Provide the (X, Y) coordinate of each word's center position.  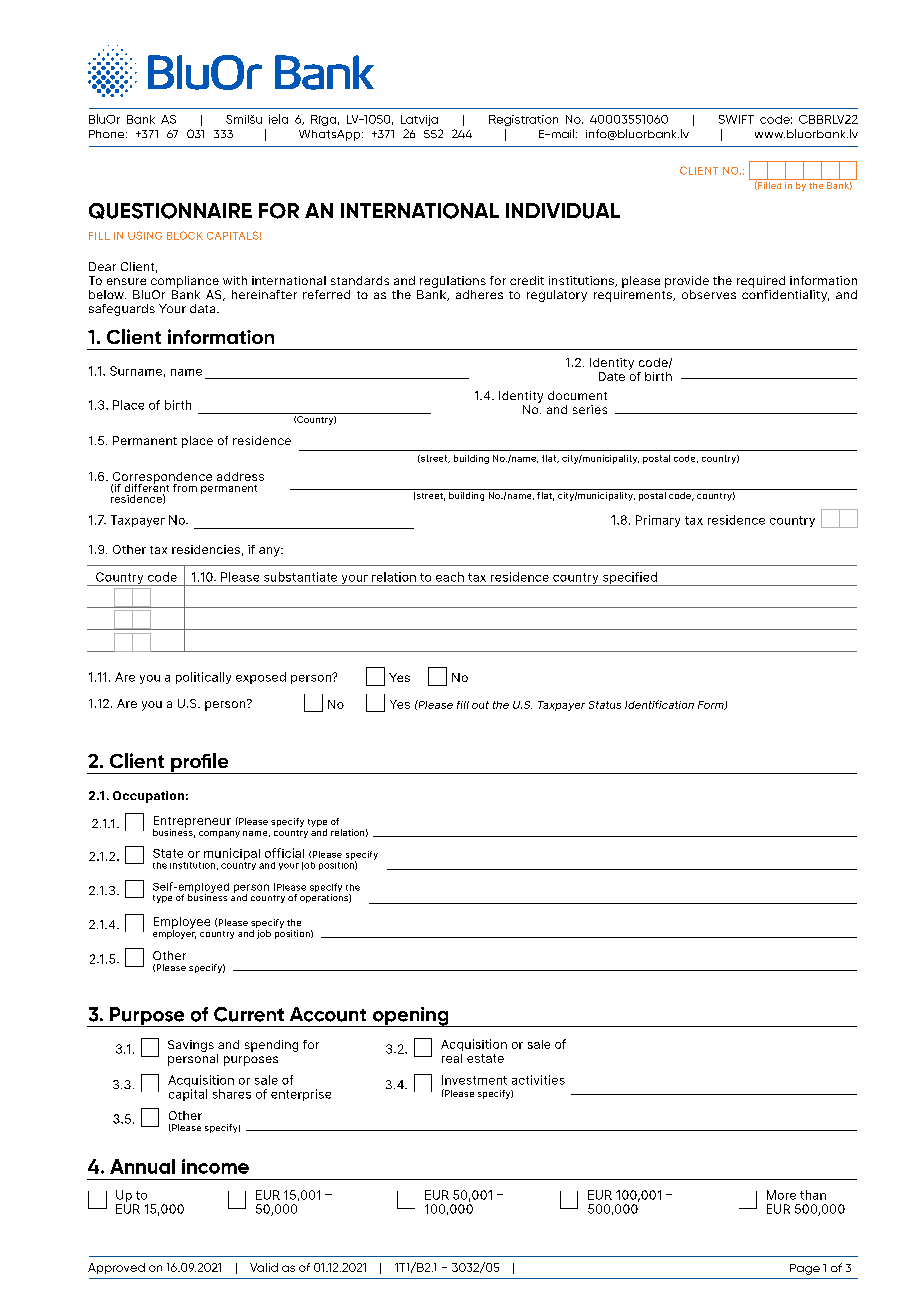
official (284, 853)
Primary (658, 521)
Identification (659, 704)
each (450, 577)
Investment (474, 1080)
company (219, 834)
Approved (116, 1268)
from (185, 488)
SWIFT (736, 119)
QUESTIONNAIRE (170, 211)
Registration (523, 120)
